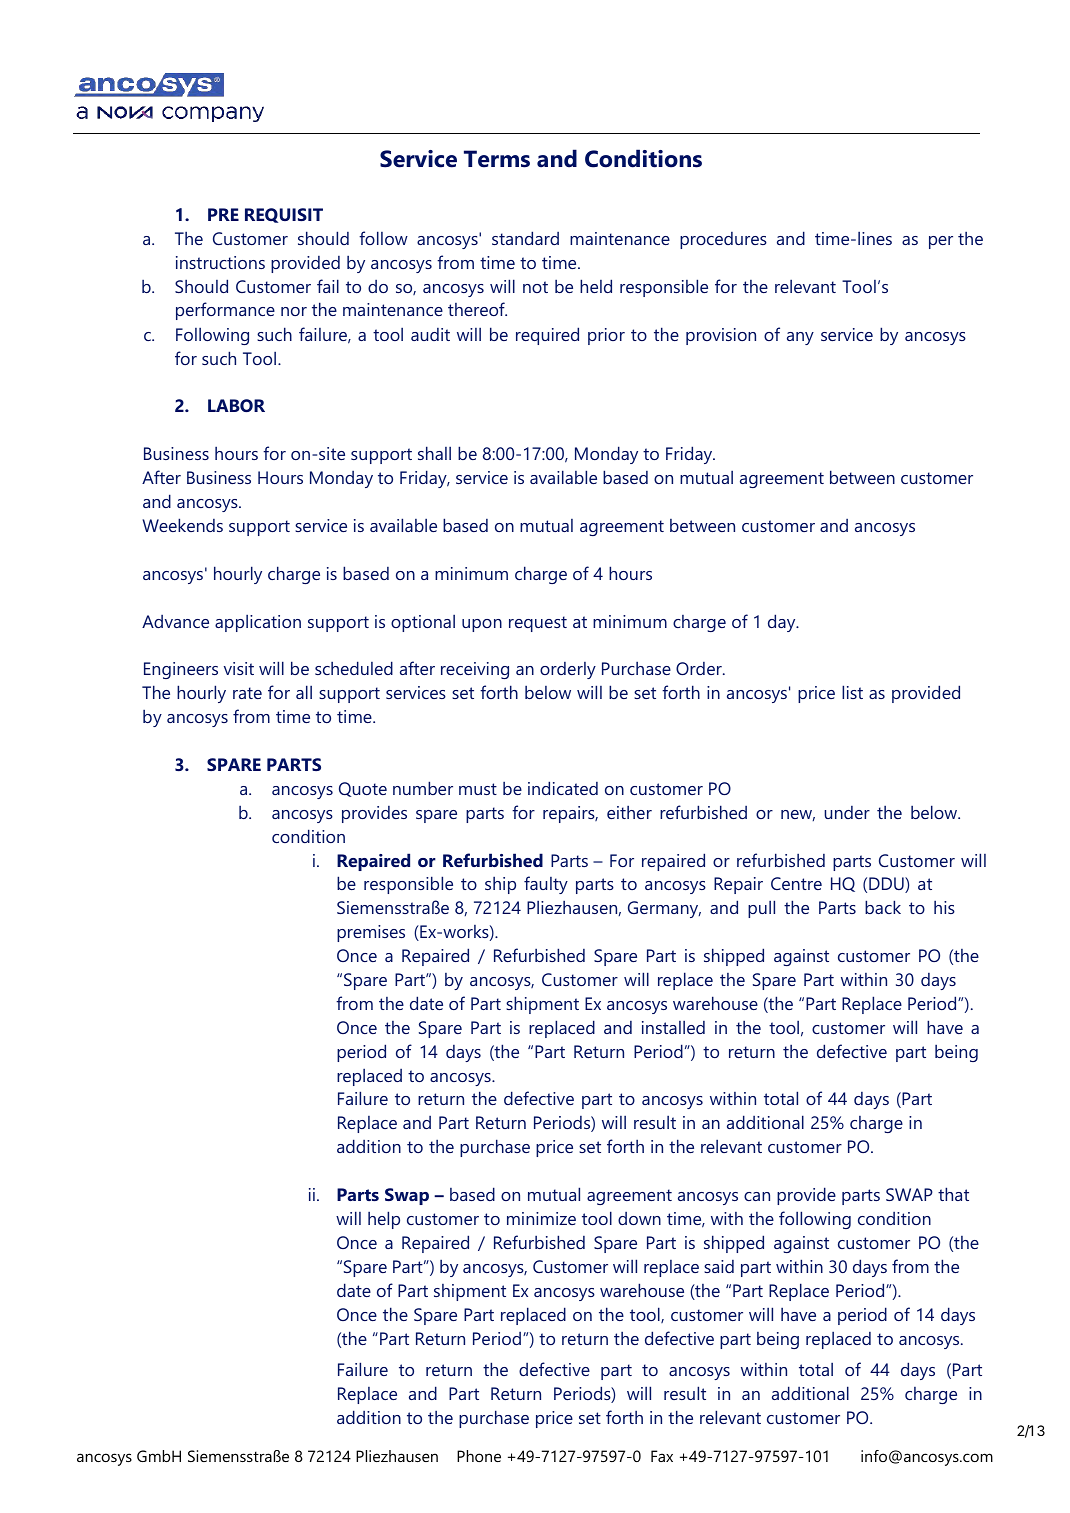 The height and width of the page is (1513, 1070). I want to click on Phone, so click(479, 1456).
